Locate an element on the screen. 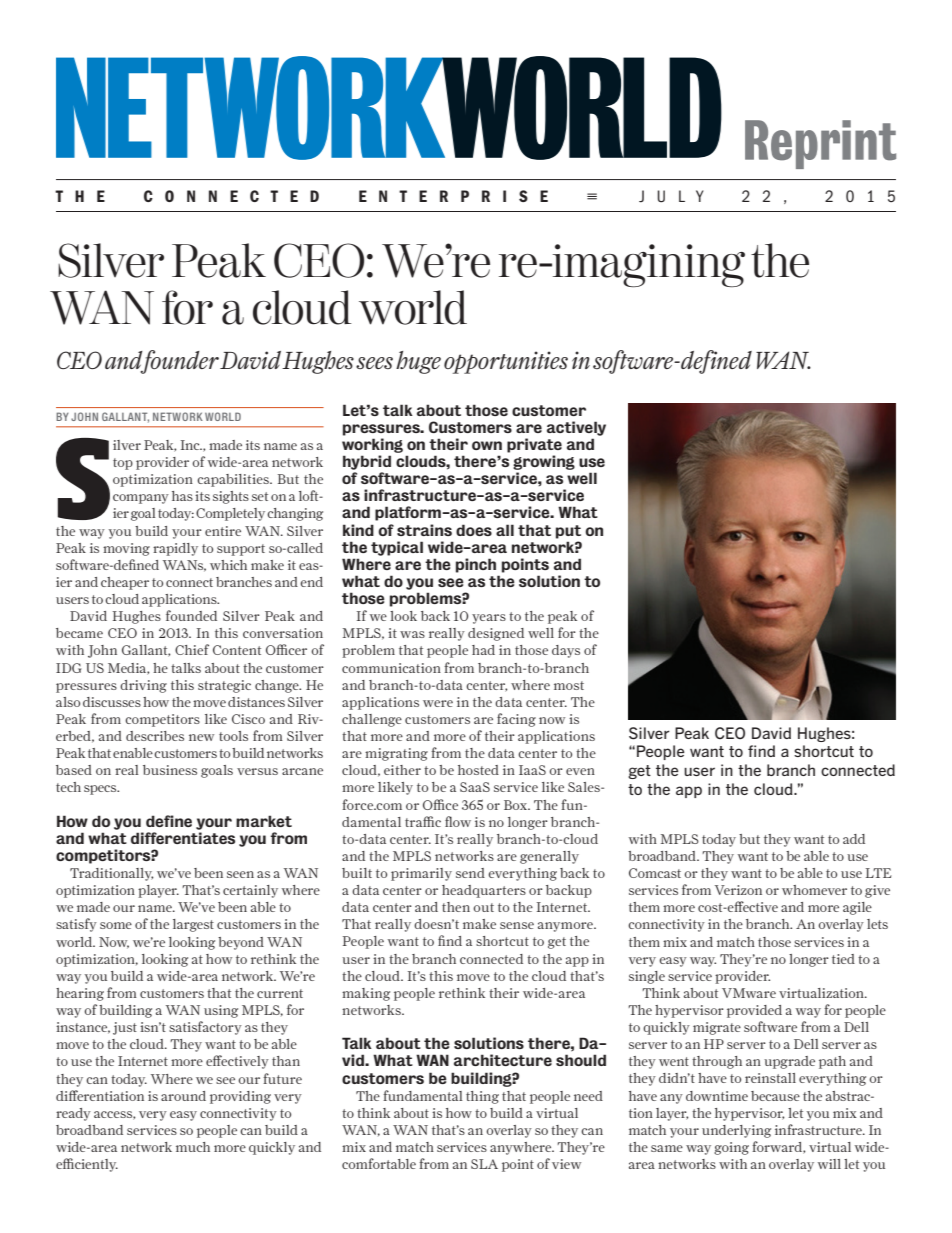 The width and height of the screenshot is (952, 1233). opportunities is located at coordinates (506, 362).
